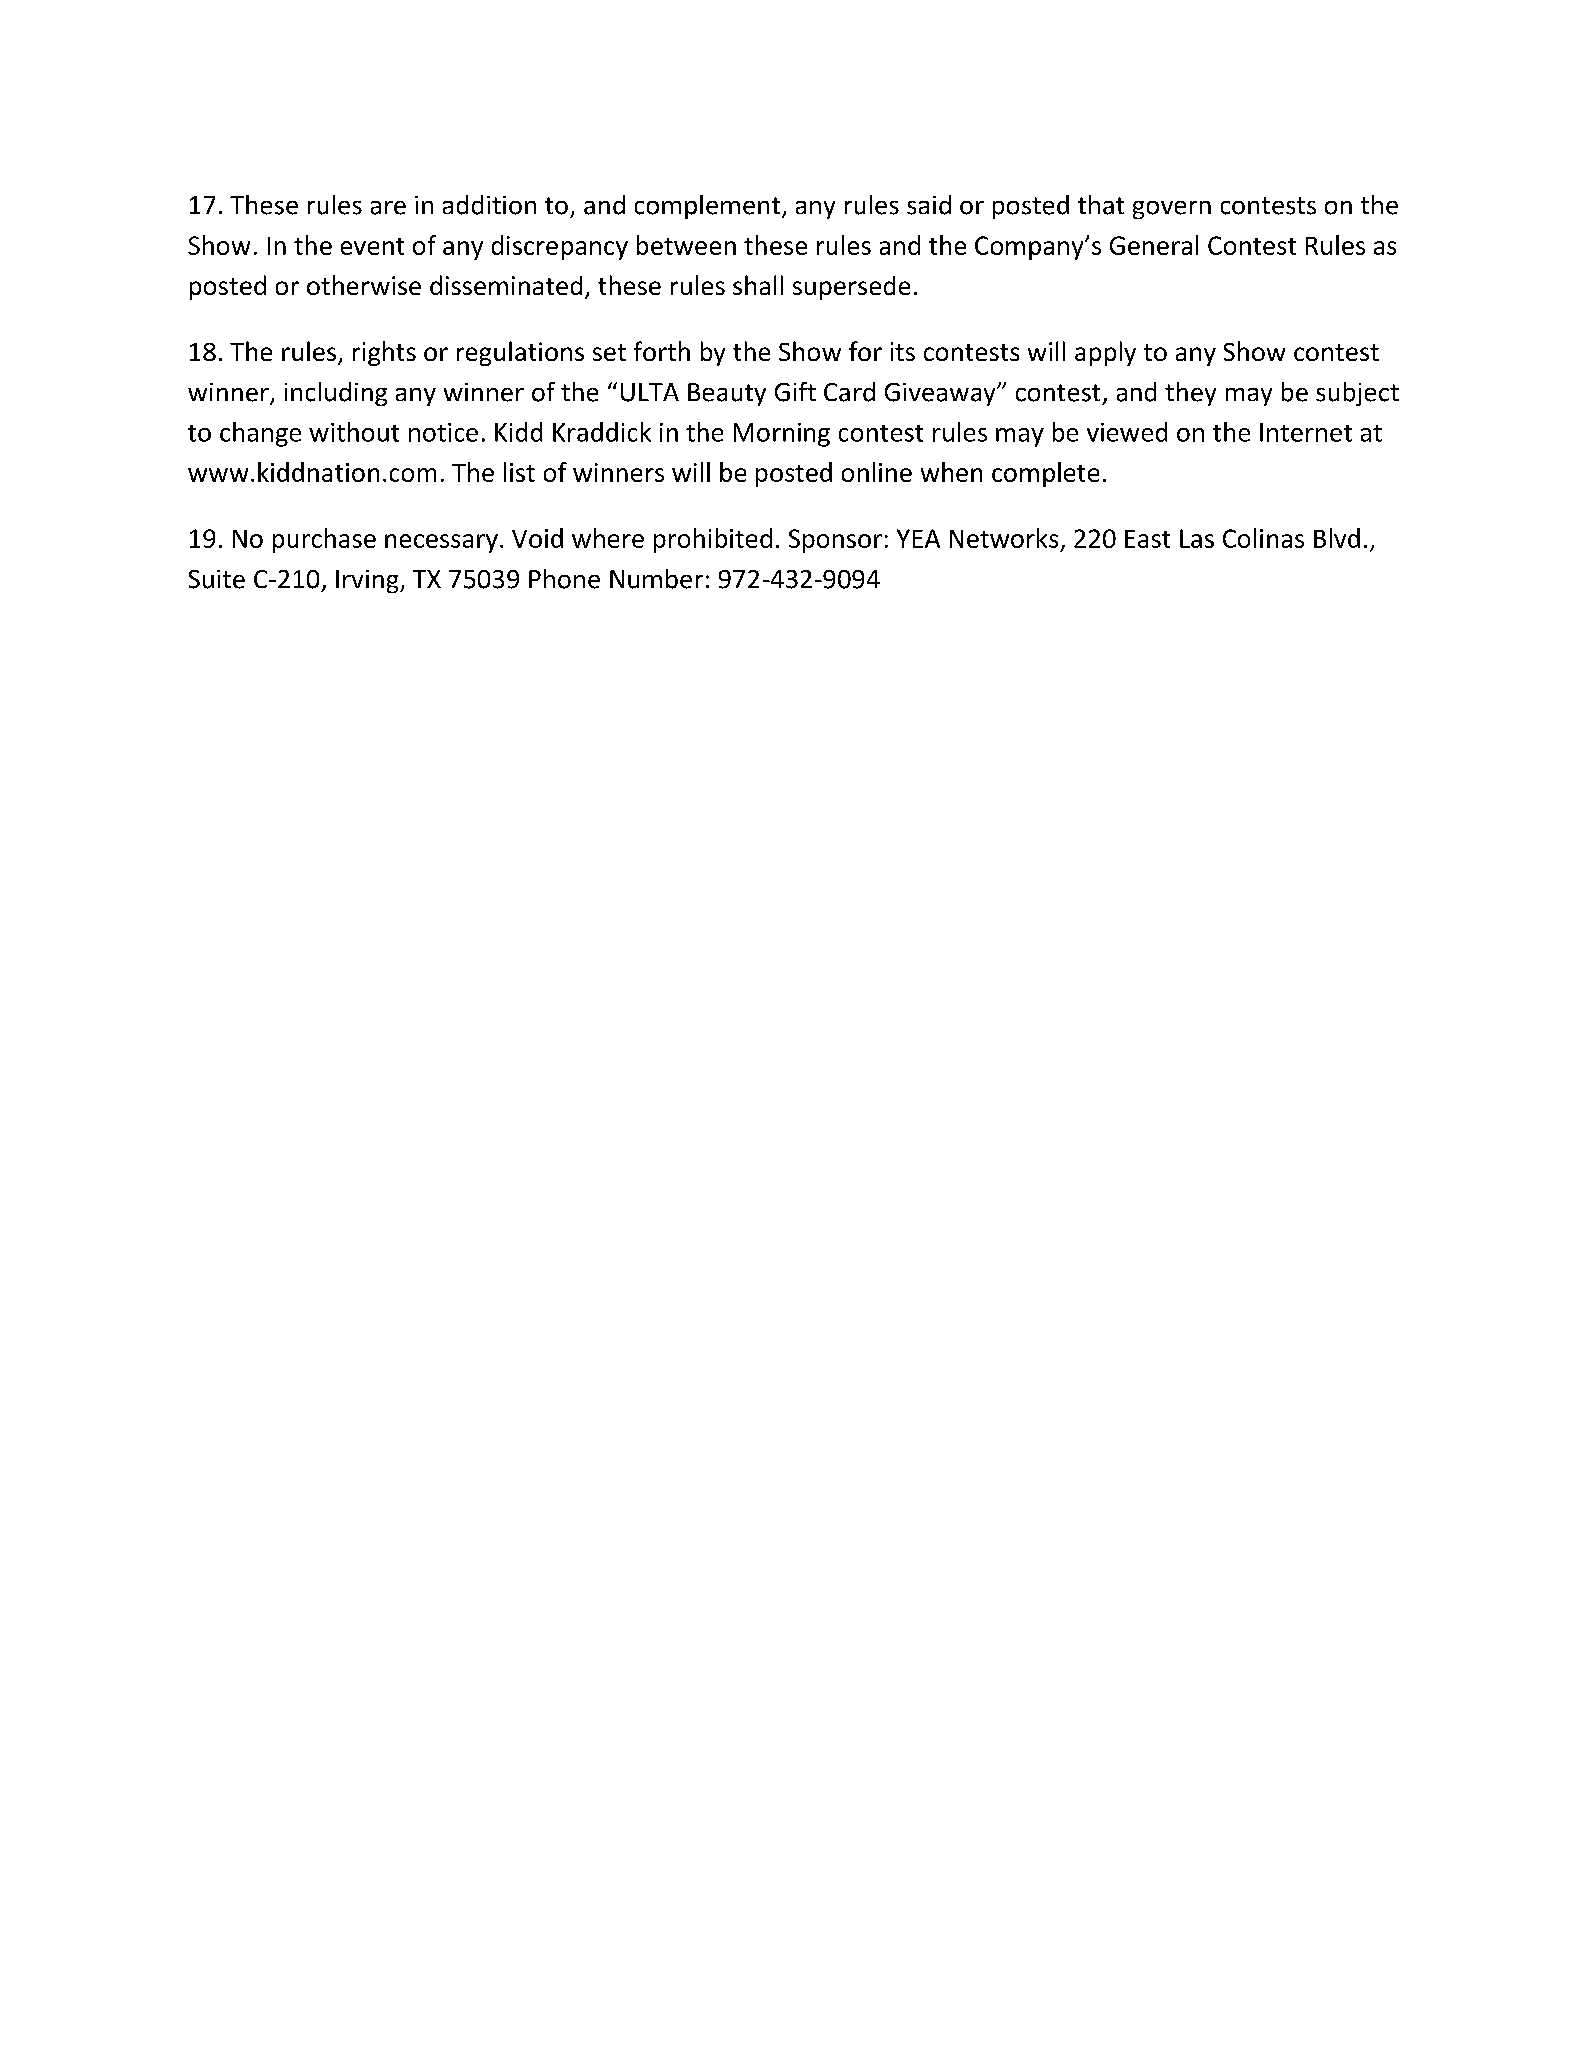  What do you see at coordinates (368, 581) in the document?
I see `Irving` at bounding box center [368, 581].
